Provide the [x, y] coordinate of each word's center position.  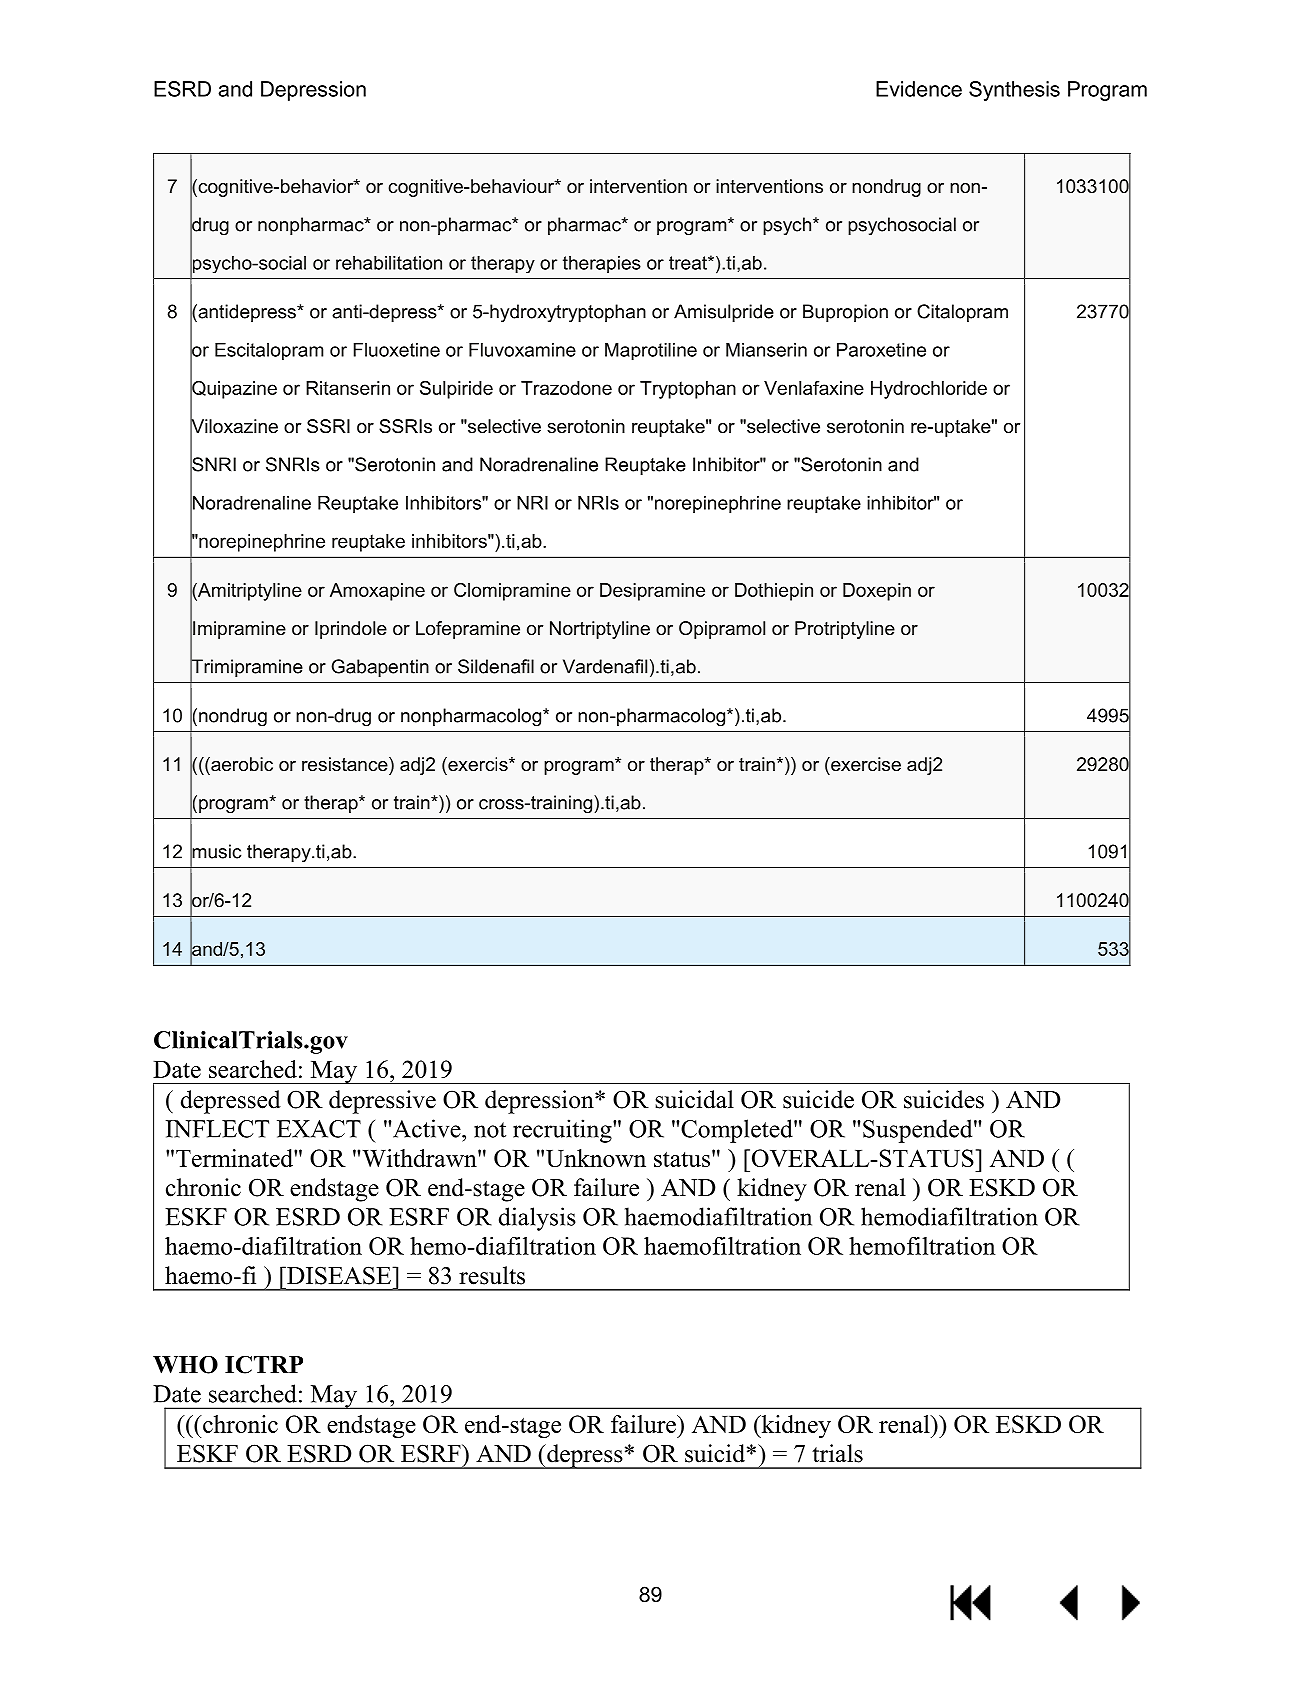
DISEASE [339, 1275]
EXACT [319, 1129]
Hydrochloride [929, 390]
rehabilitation [389, 263]
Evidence [919, 89]
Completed [738, 1131]
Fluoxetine [397, 350]
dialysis [537, 1219]
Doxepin [877, 592]
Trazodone [566, 388]
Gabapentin [380, 668]
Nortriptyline [600, 630]
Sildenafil [496, 666]
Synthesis [1014, 91]
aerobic [241, 764]
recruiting [563, 1131]
